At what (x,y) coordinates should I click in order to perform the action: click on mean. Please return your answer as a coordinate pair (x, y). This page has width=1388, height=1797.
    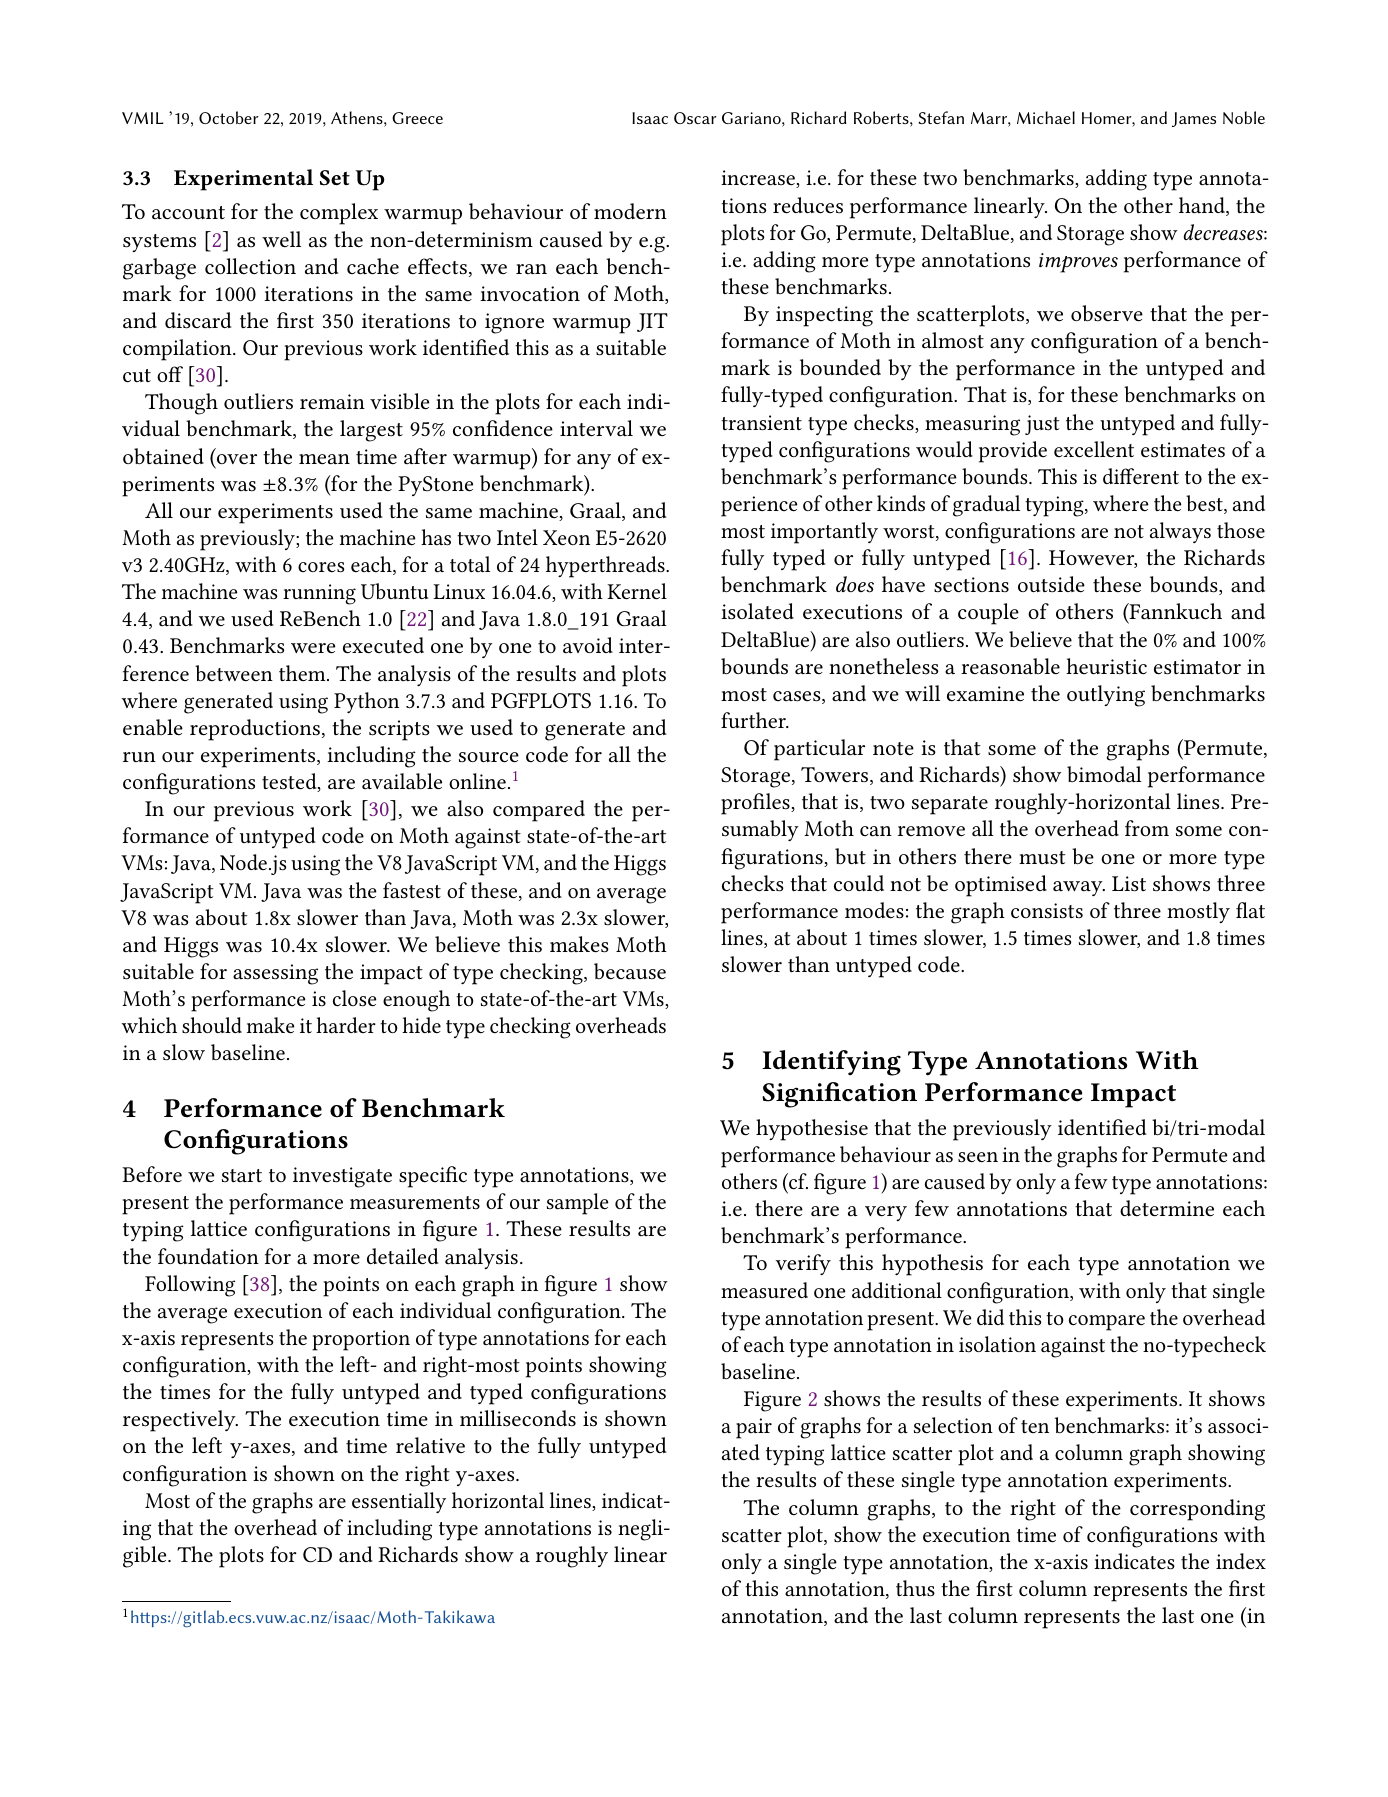
    Looking at the image, I should click on (324, 459).
